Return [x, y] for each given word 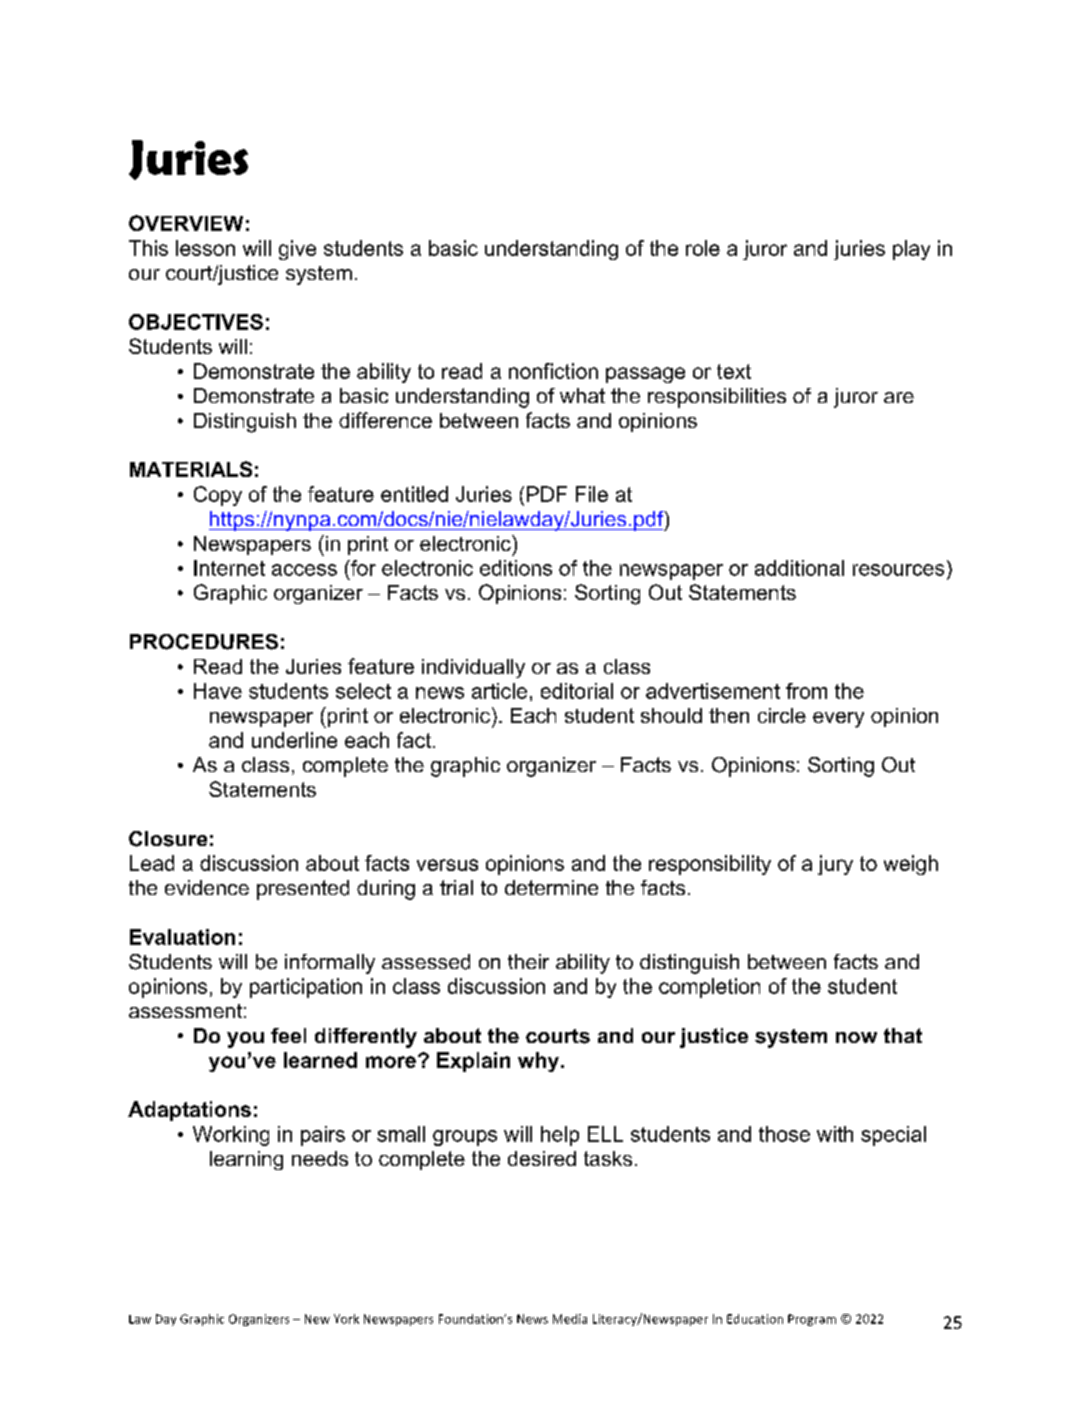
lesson [205, 248]
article [499, 691]
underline [294, 740]
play [911, 250]
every [838, 720]
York [346, 1319]
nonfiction [553, 371]
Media [570, 1319]
